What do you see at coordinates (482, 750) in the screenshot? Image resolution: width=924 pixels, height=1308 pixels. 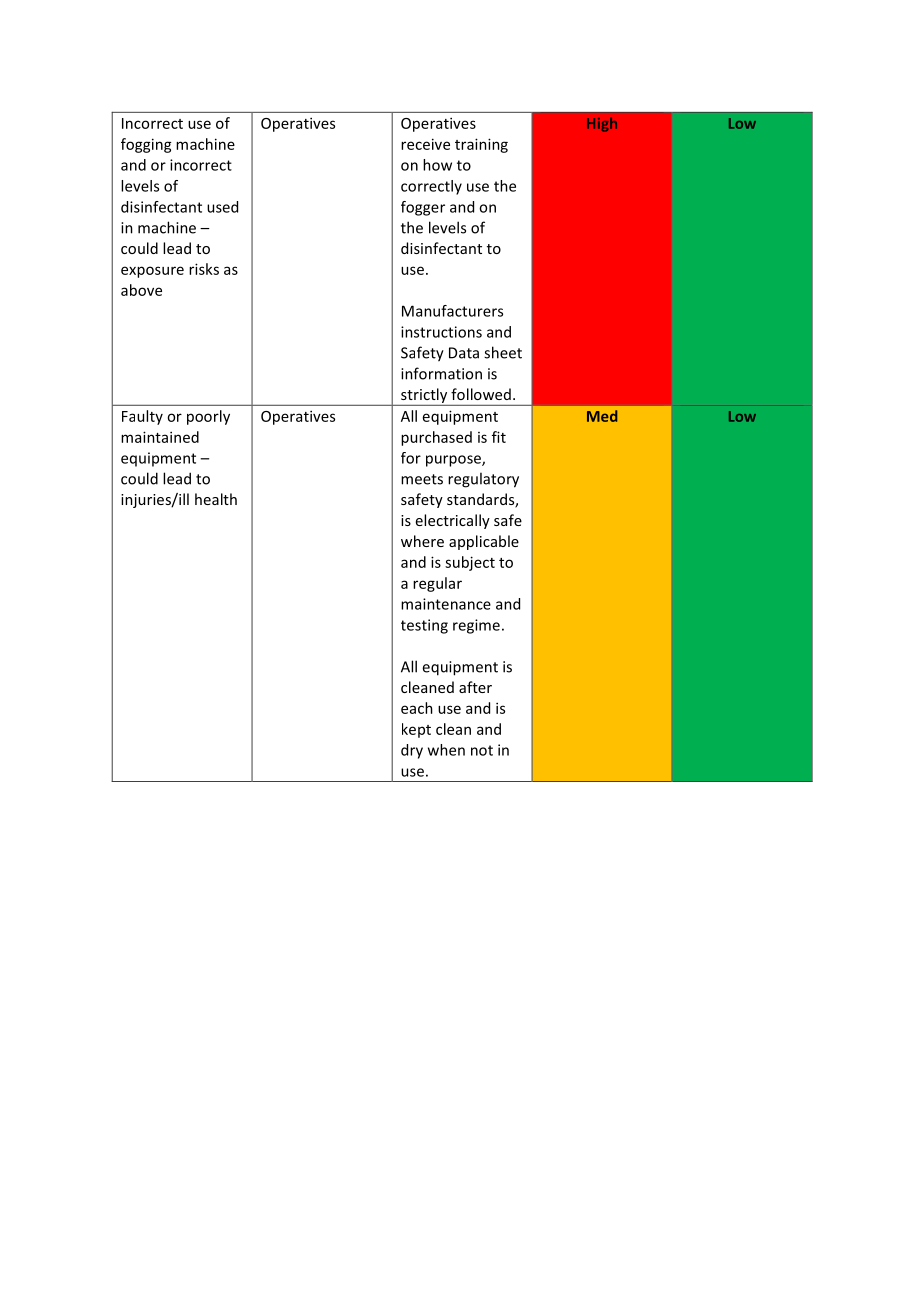 I see `not` at bounding box center [482, 750].
